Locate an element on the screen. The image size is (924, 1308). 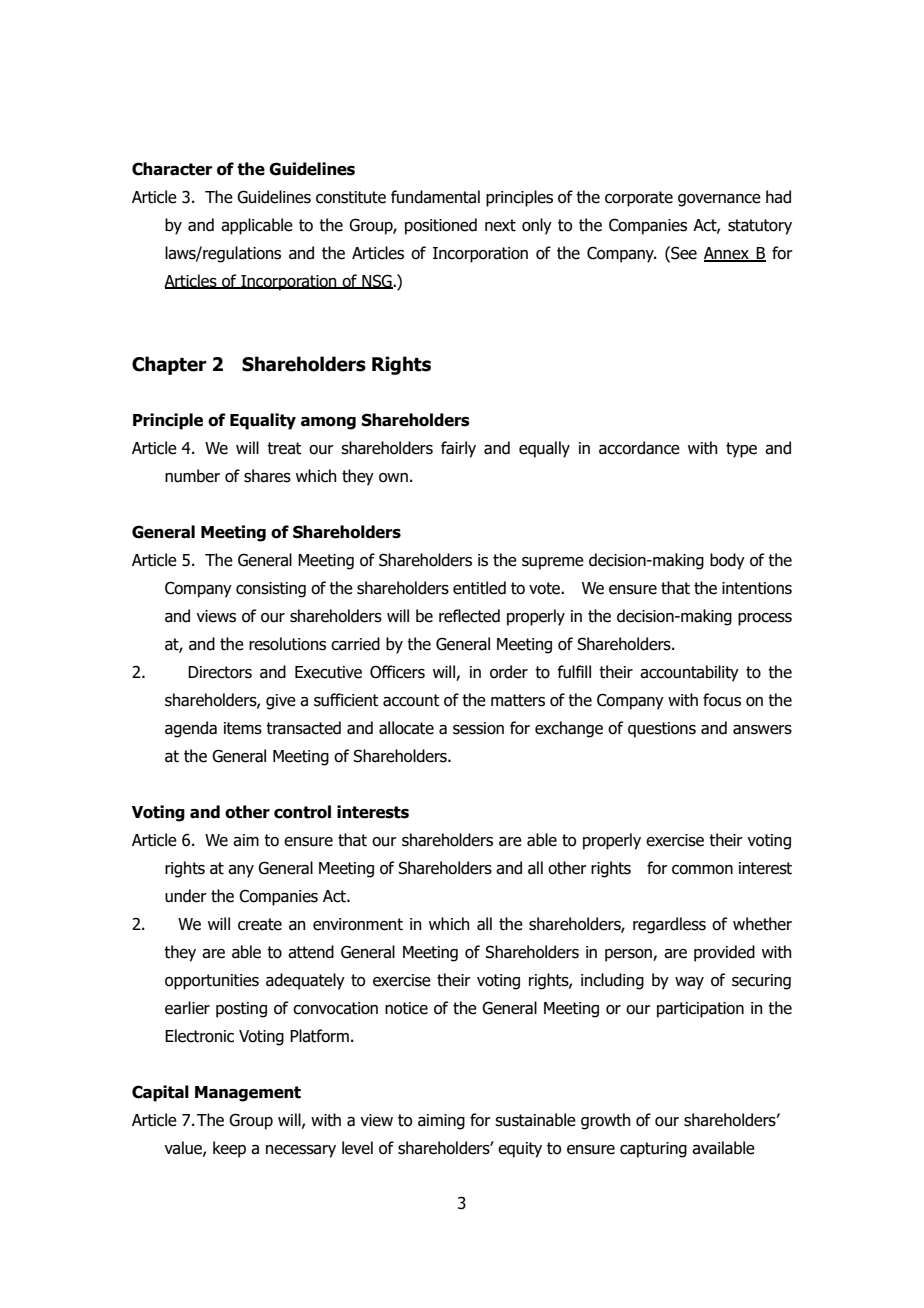
consisting is located at coordinates (271, 590).
